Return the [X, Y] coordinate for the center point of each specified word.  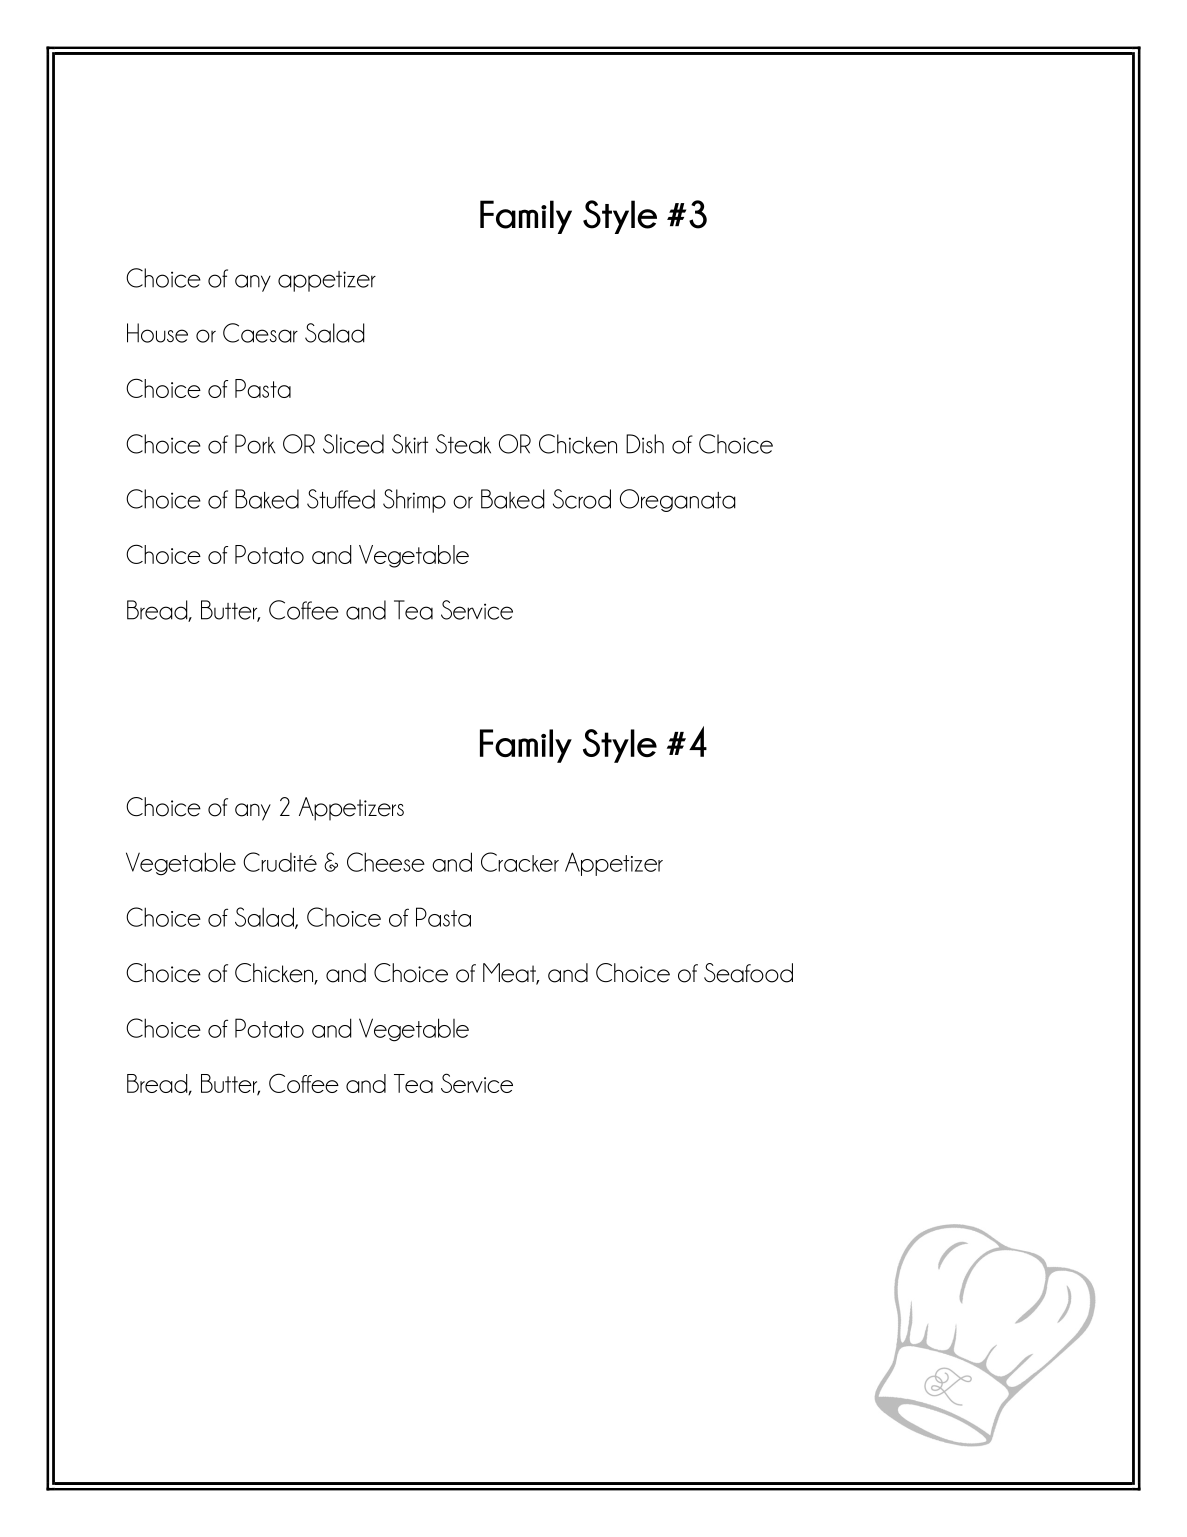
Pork [255, 444]
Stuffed [341, 499]
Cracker [520, 862]
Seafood [748, 973]
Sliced [353, 444]
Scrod [582, 499]
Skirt [410, 444]
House [157, 333]
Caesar [260, 333]
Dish [645, 444]
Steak [463, 444]
